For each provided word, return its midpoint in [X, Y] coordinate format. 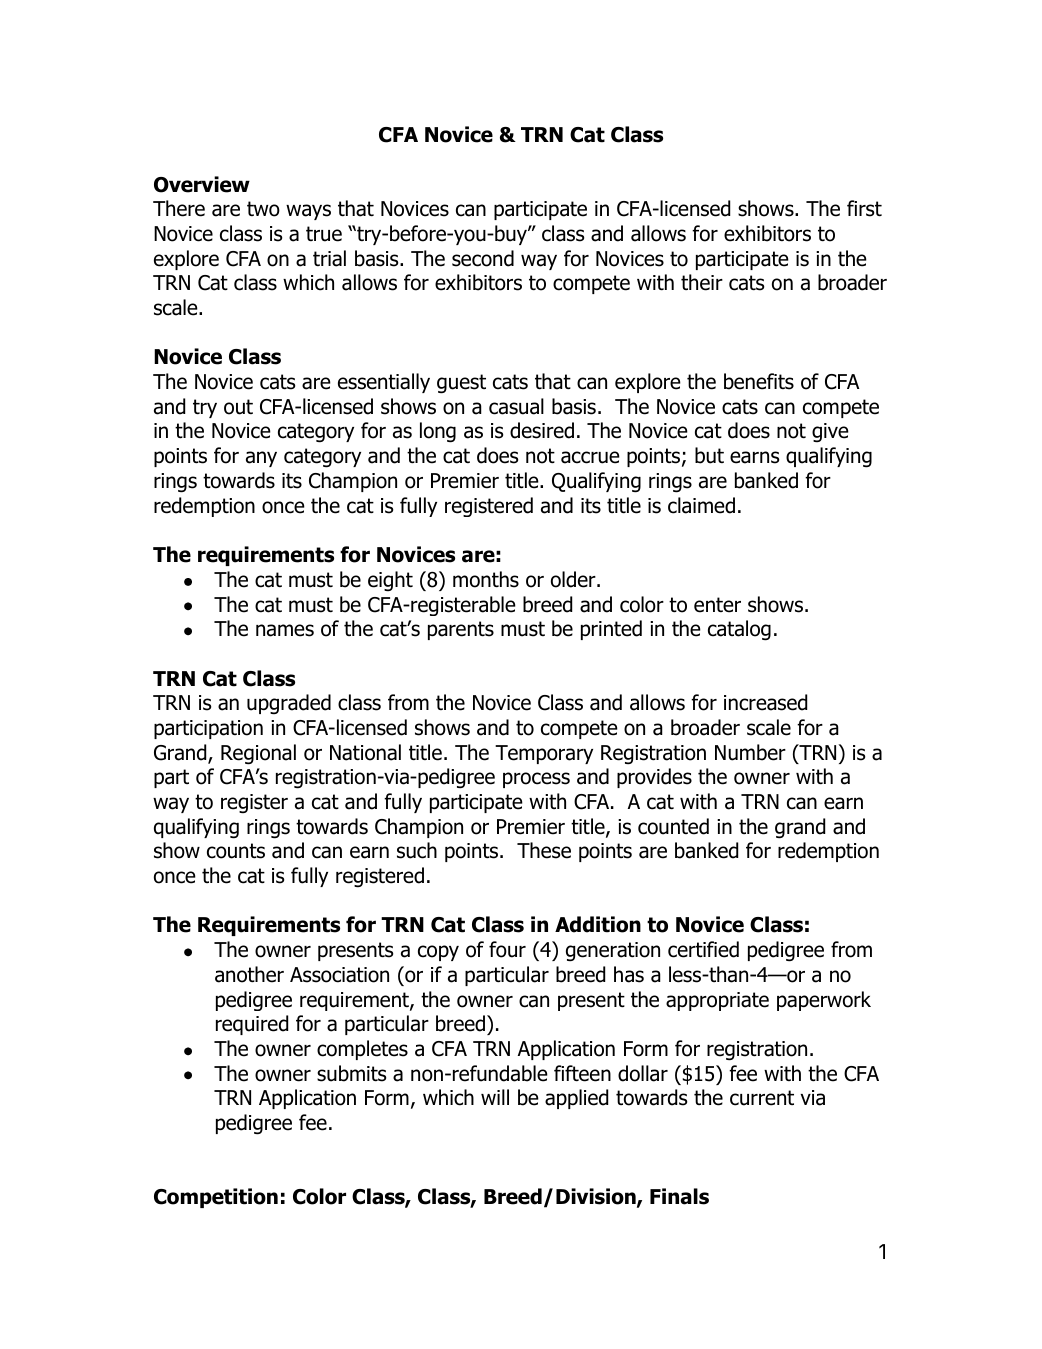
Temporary [544, 754]
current [762, 1098]
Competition [216, 1198]
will [495, 1097]
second [483, 258]
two [263, 209]
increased [765, 702]
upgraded [289, 704]
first [864, 208]
